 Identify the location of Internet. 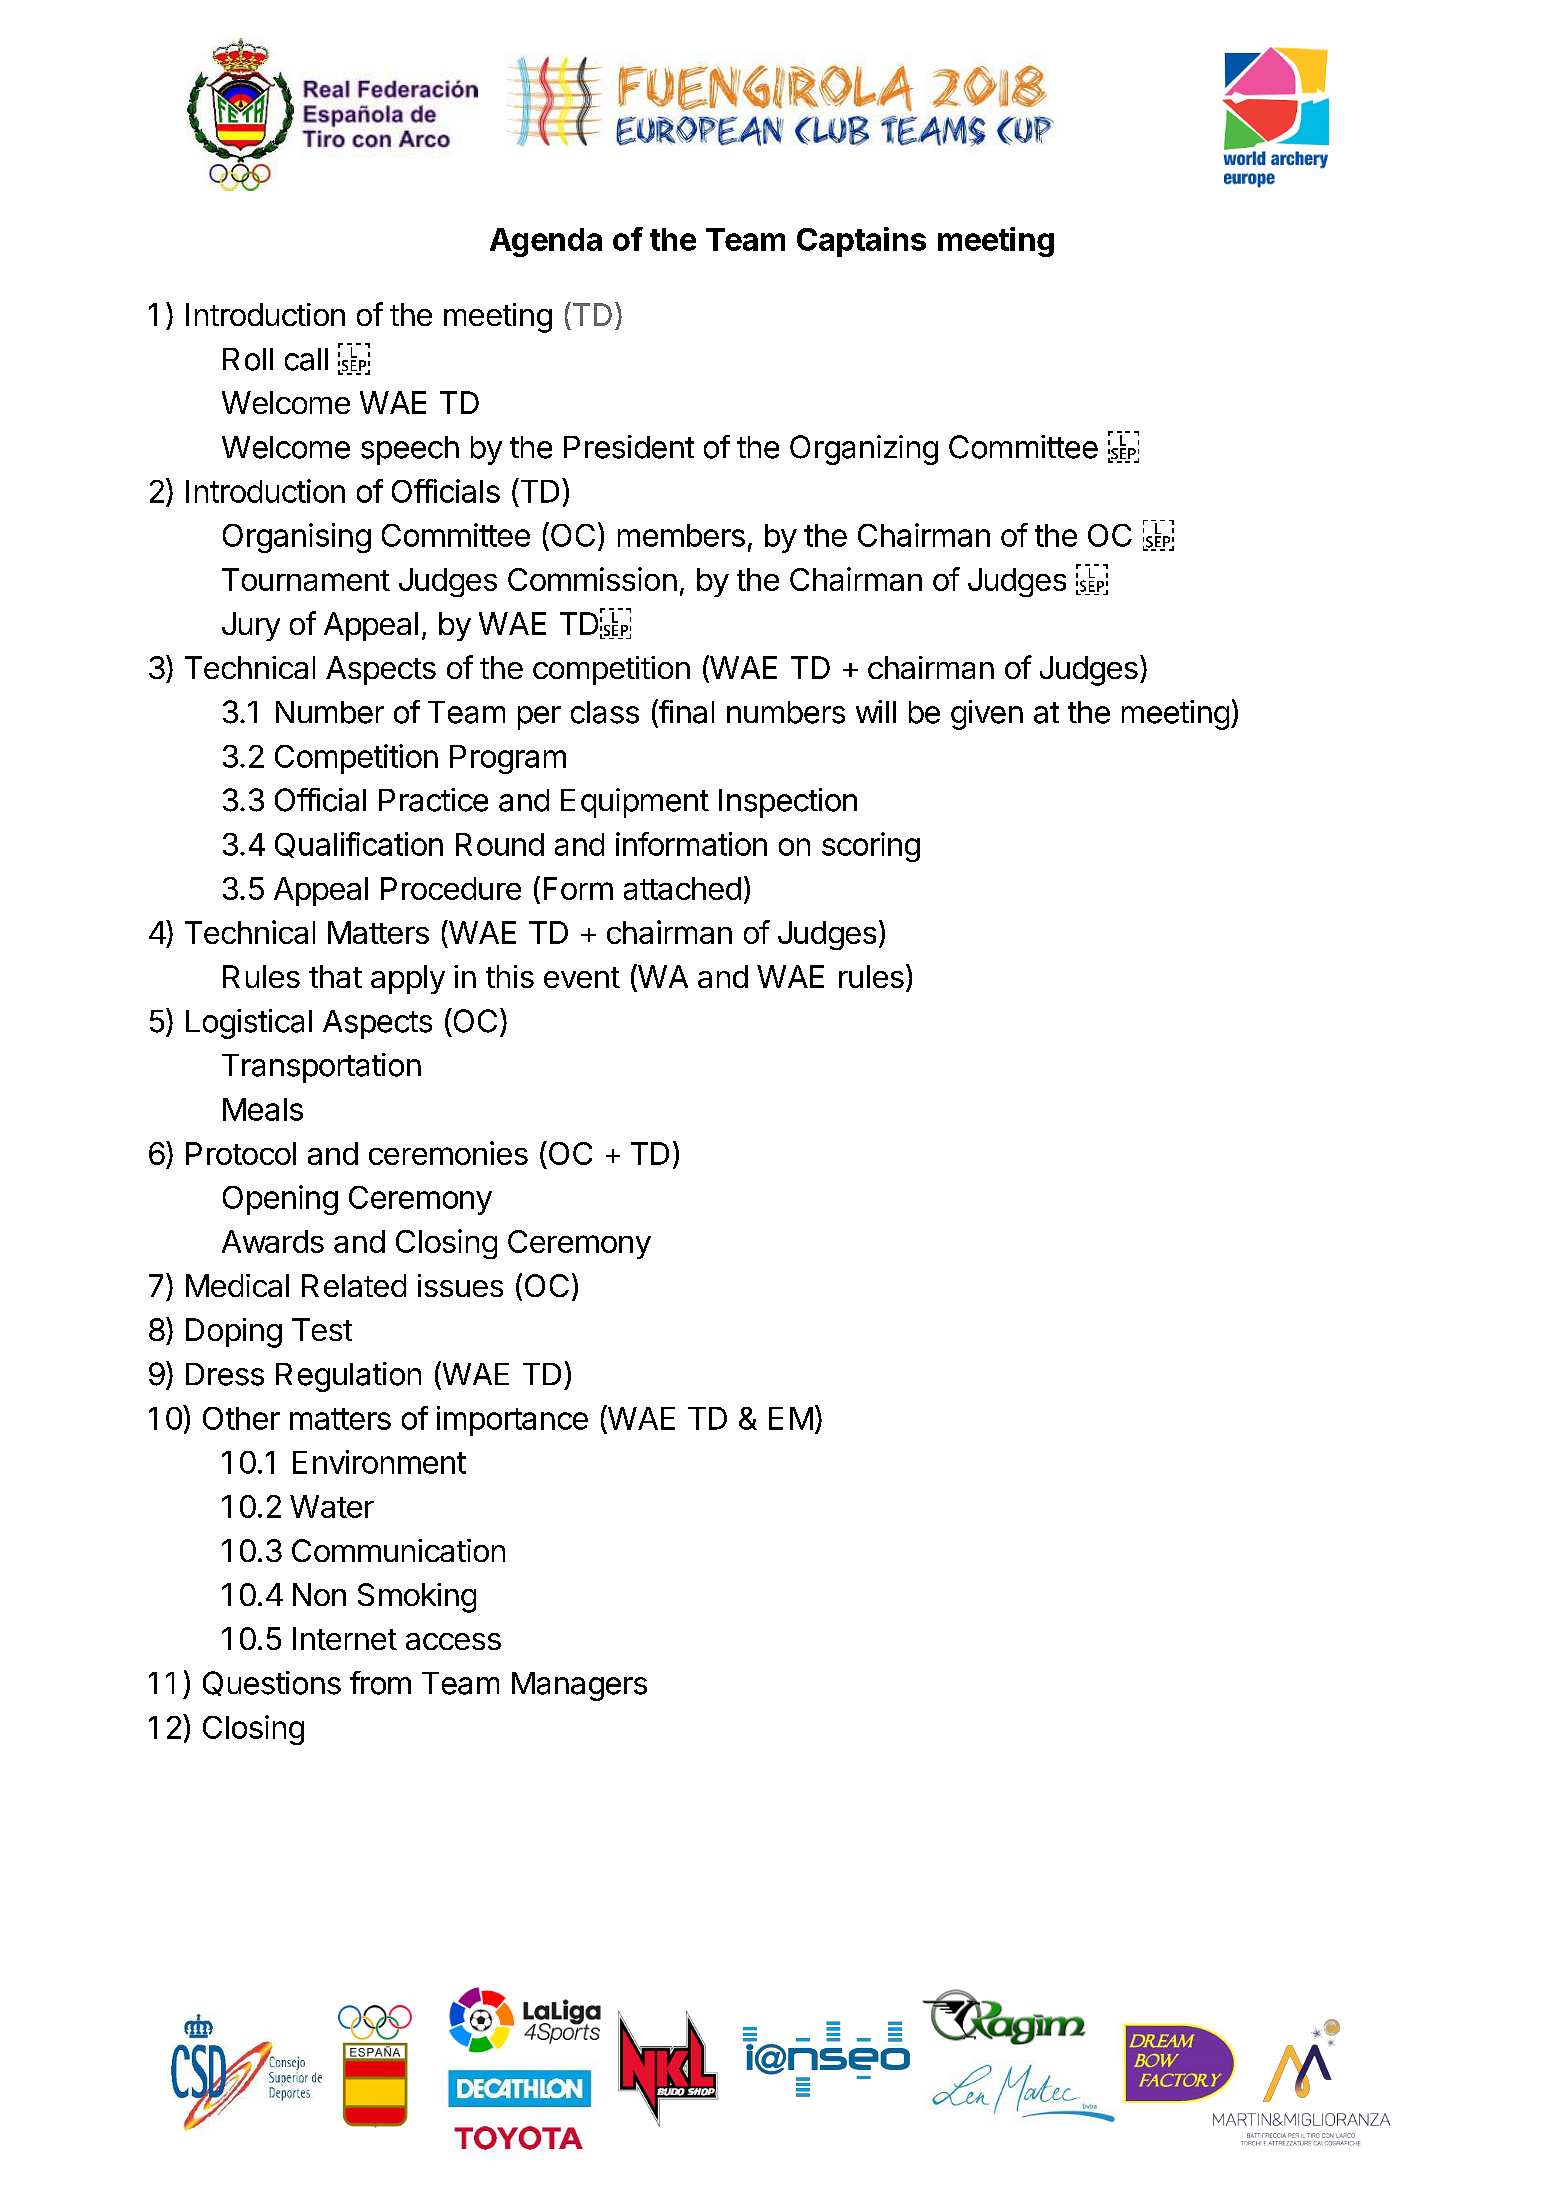
(344, 1638).
